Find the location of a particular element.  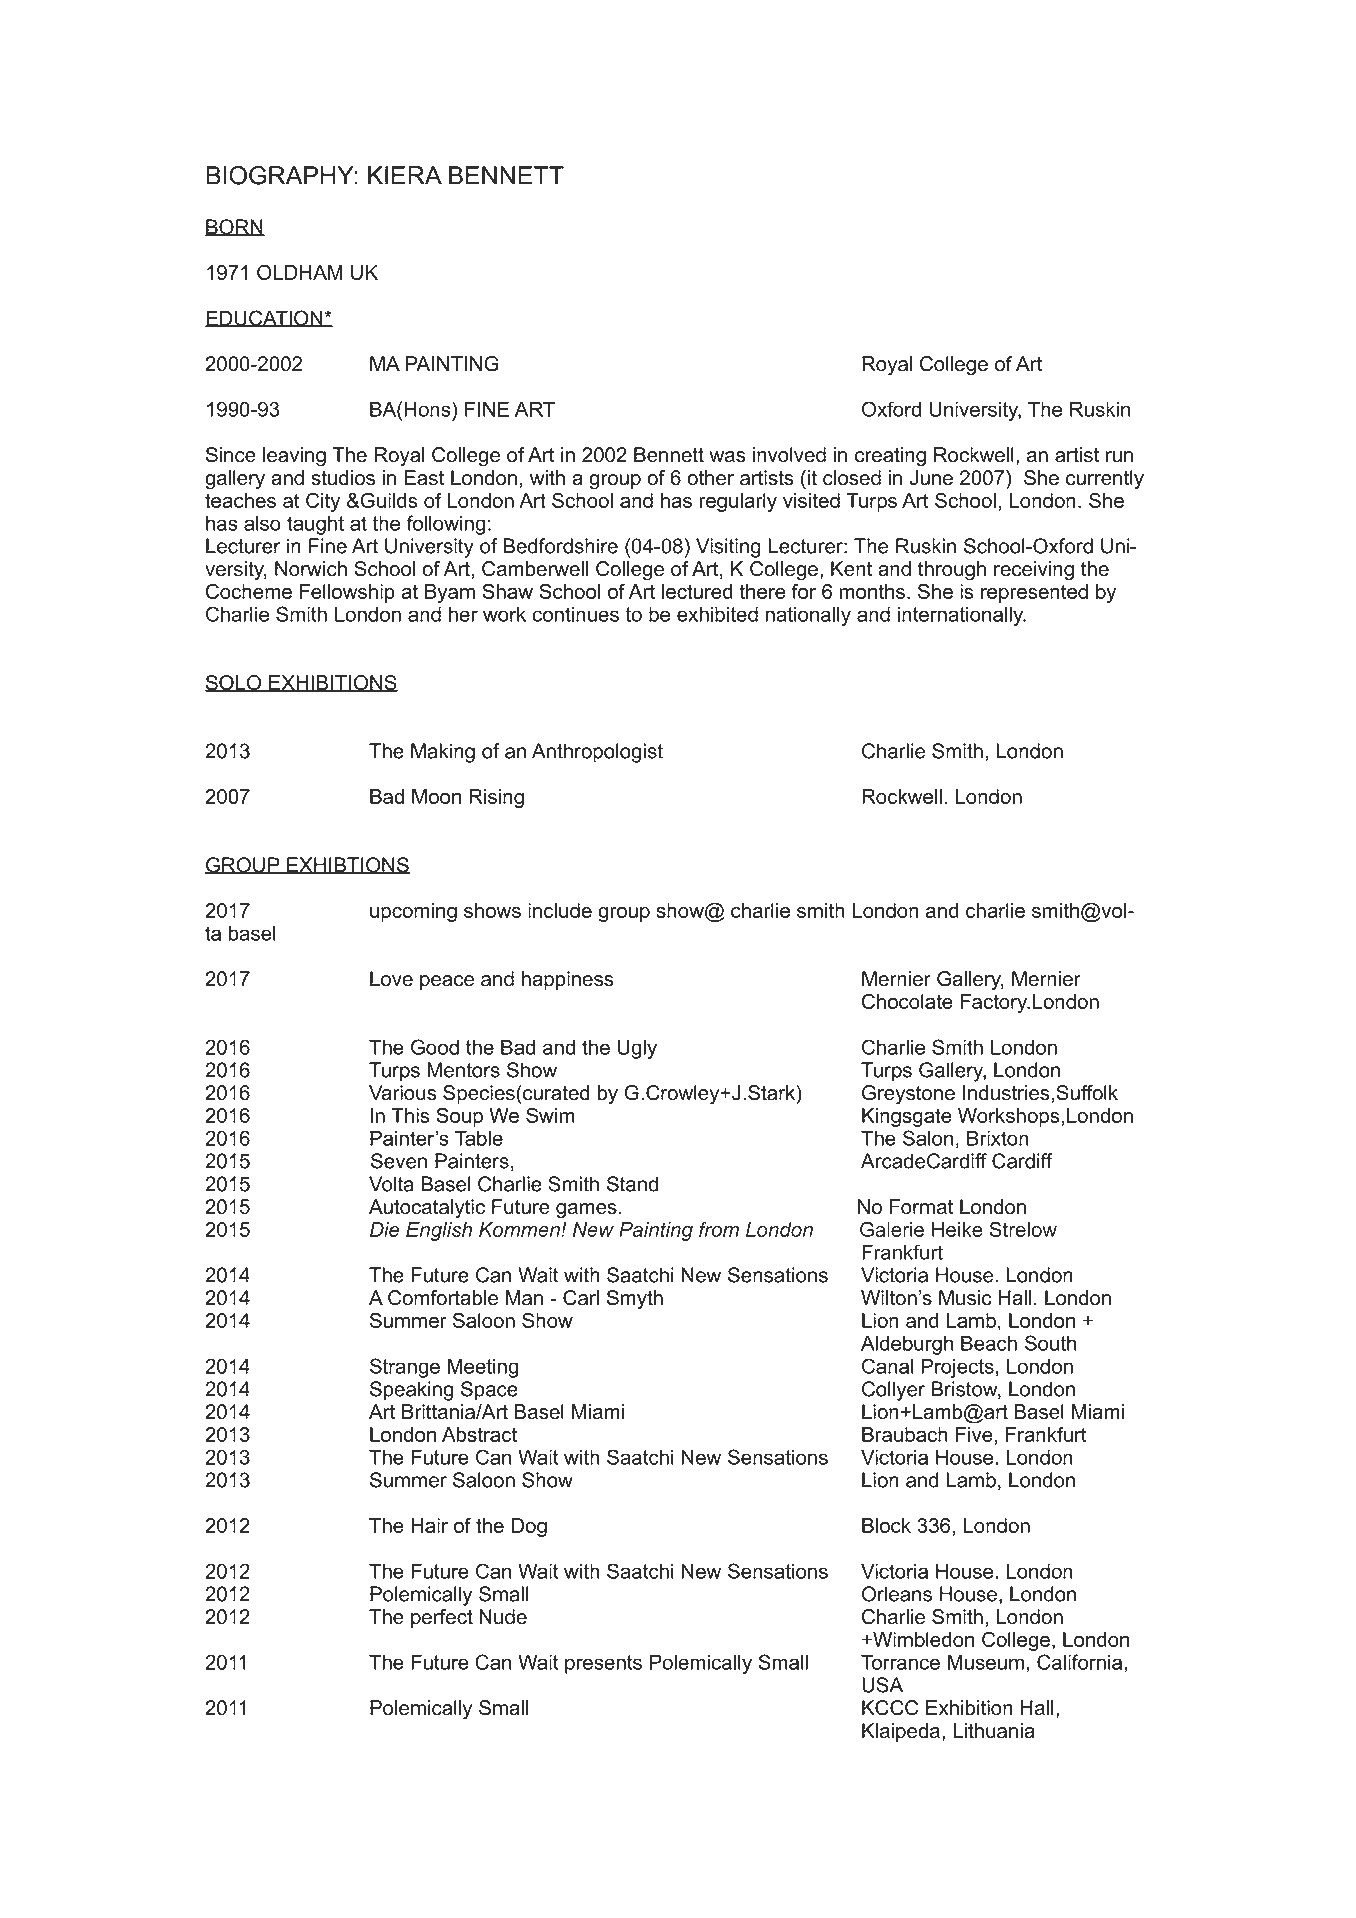

Chocolate is located at coordinates (907, 1001).
